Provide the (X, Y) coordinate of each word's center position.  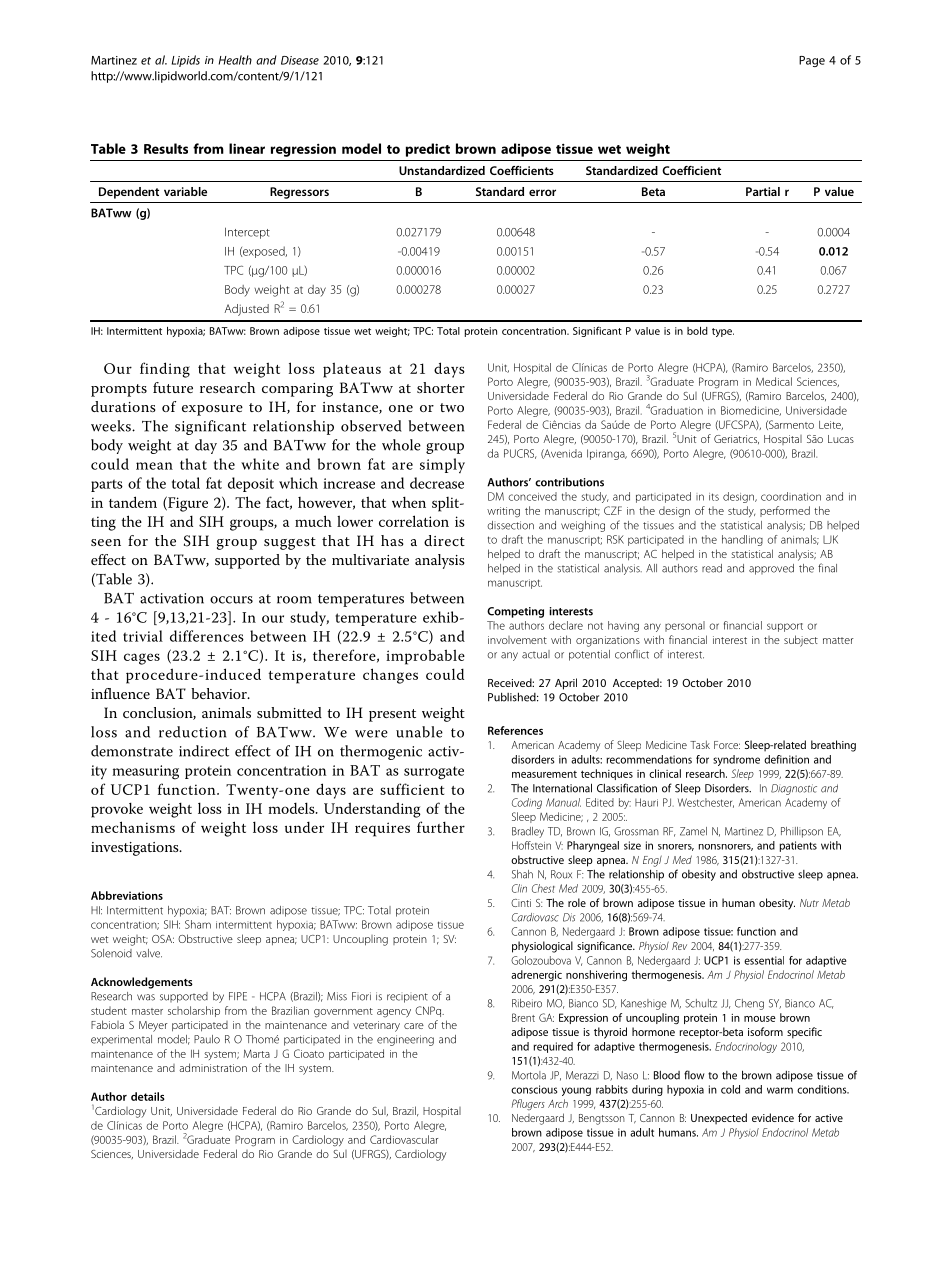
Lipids (186, 61)
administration (213, 1067)
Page (812, 61)
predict (428, 150)
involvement (517, 640)
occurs (231, 600)
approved (771, 569)
